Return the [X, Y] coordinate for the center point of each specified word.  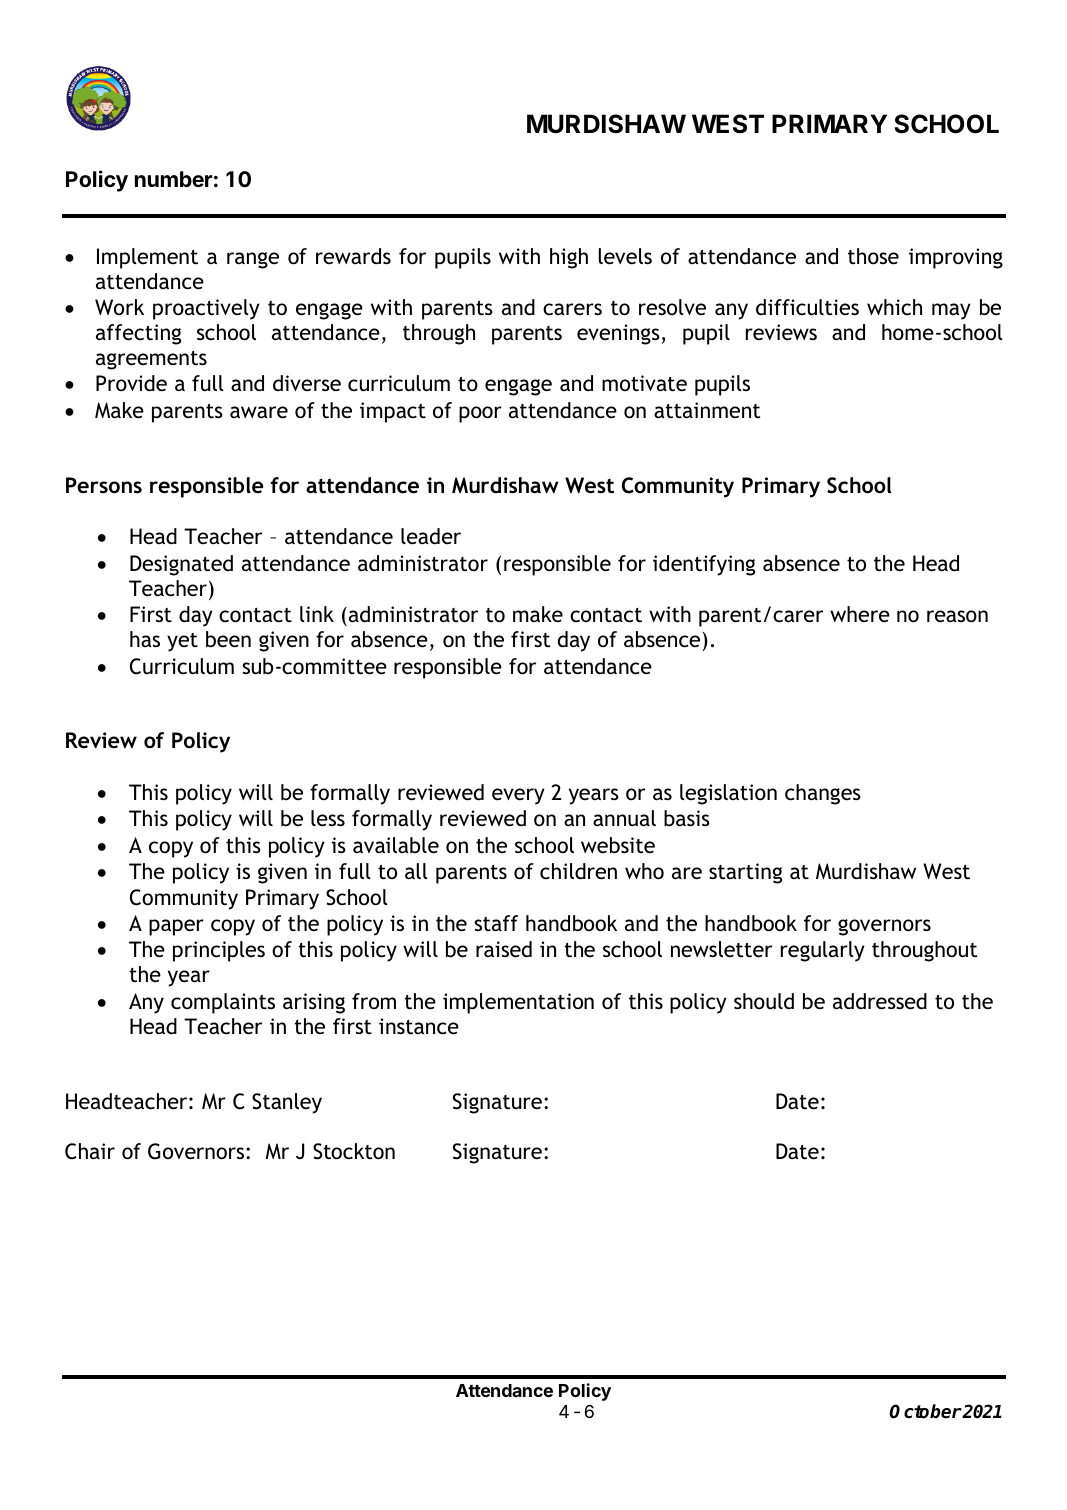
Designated [181, 565]
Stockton [354, 1151]
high [569, 258]
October [925, 1411]
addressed [880, 1001]
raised [504, 949]
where [860, 614]
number [173, 179]
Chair [90, 1151]
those [873, 256]
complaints [223, 1003]
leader [431, 536]
